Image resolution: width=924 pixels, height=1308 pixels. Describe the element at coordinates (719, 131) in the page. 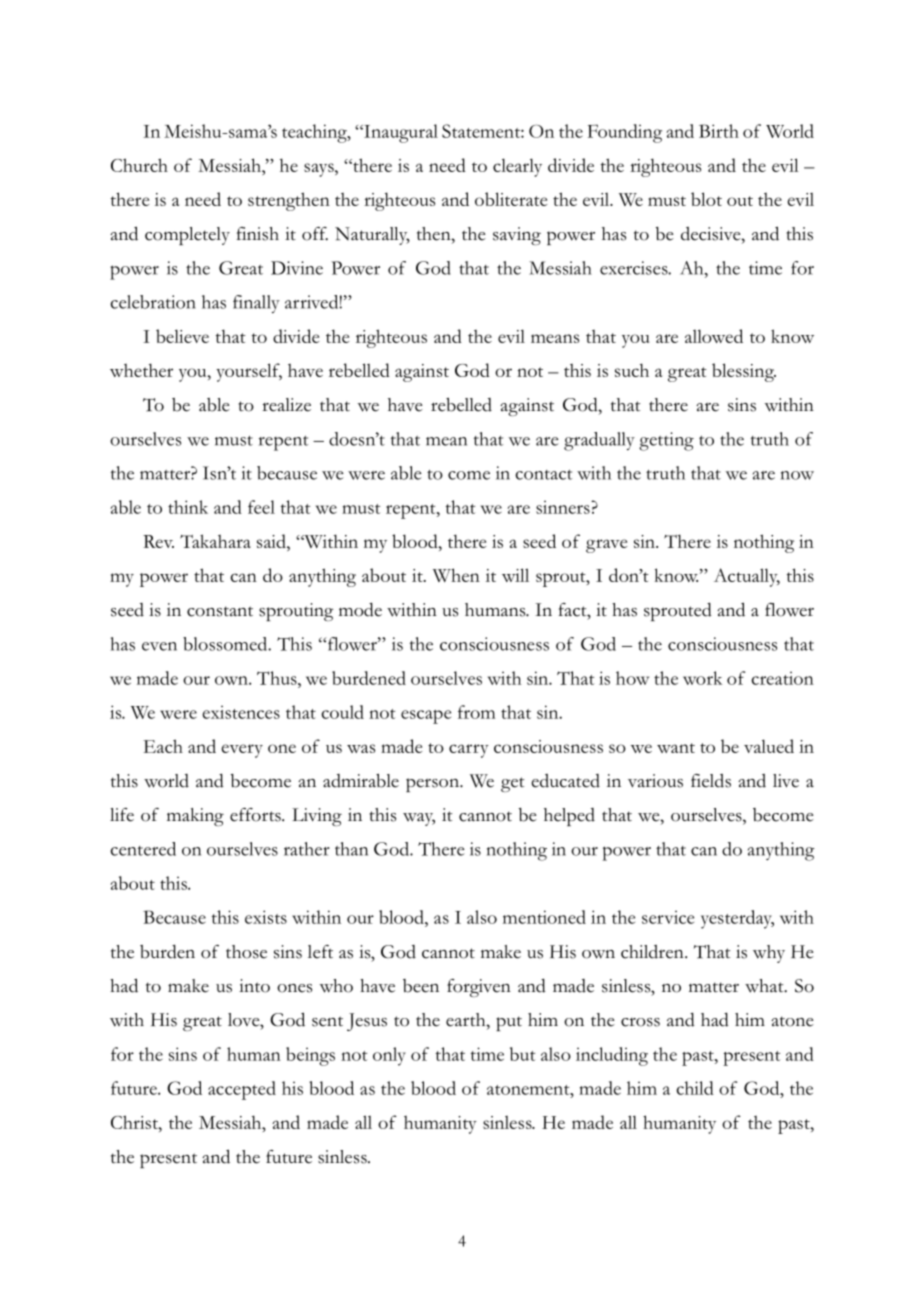

I see `Birth` at that location.
